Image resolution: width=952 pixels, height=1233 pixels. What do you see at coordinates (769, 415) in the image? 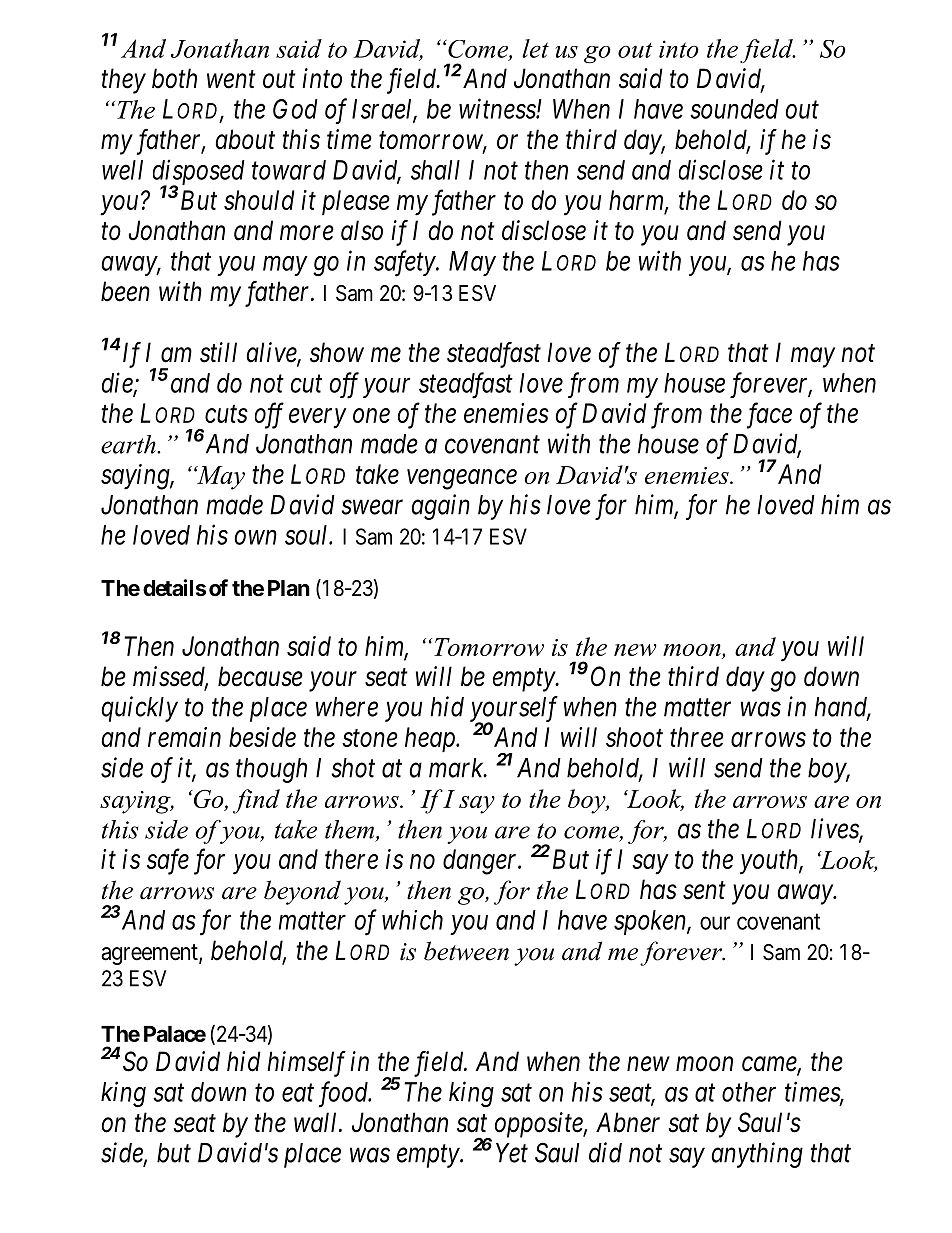
I see `face` at bounding box center [769, 415].
